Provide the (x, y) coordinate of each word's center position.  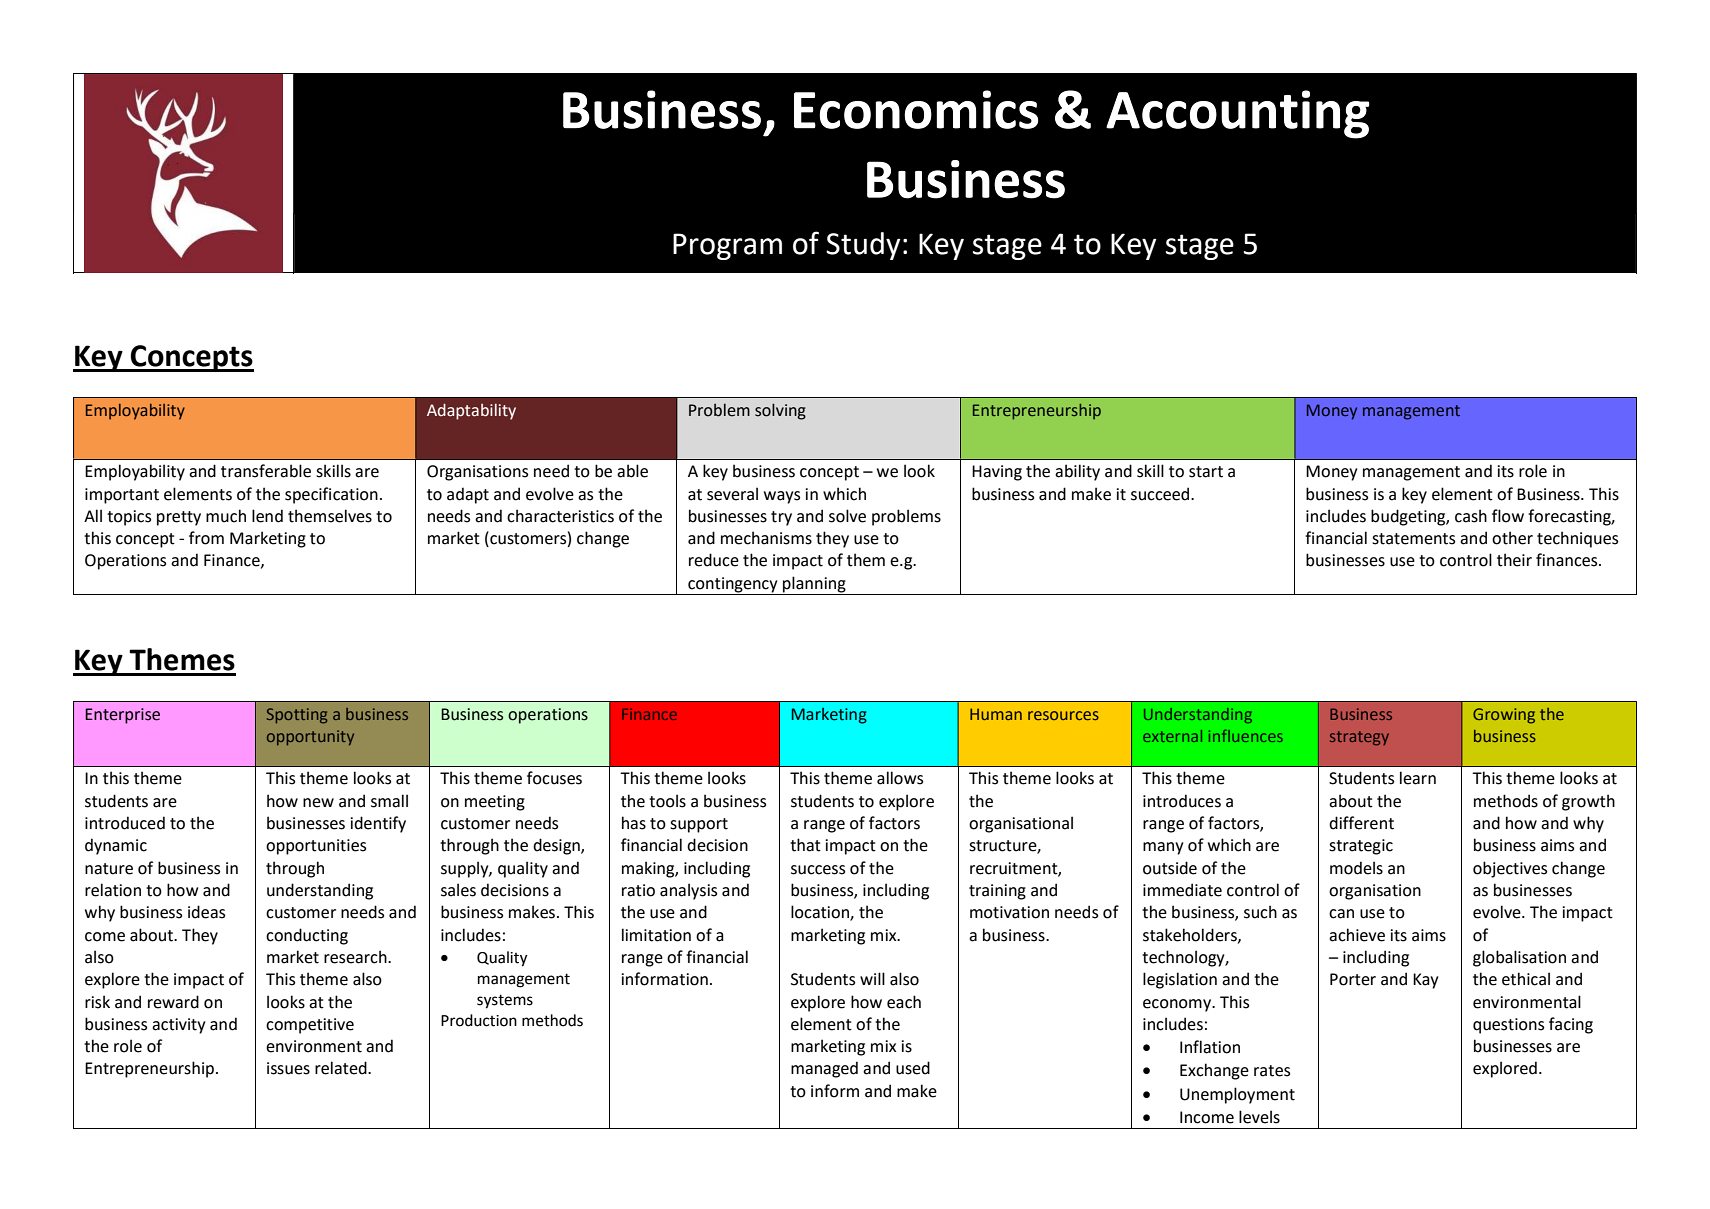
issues (288, 1068)
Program (727, 246)
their (1514, 560)
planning (814, 584)
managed (824, 1069)
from (206, 538)
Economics (916, 109)
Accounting (1238, 114)
